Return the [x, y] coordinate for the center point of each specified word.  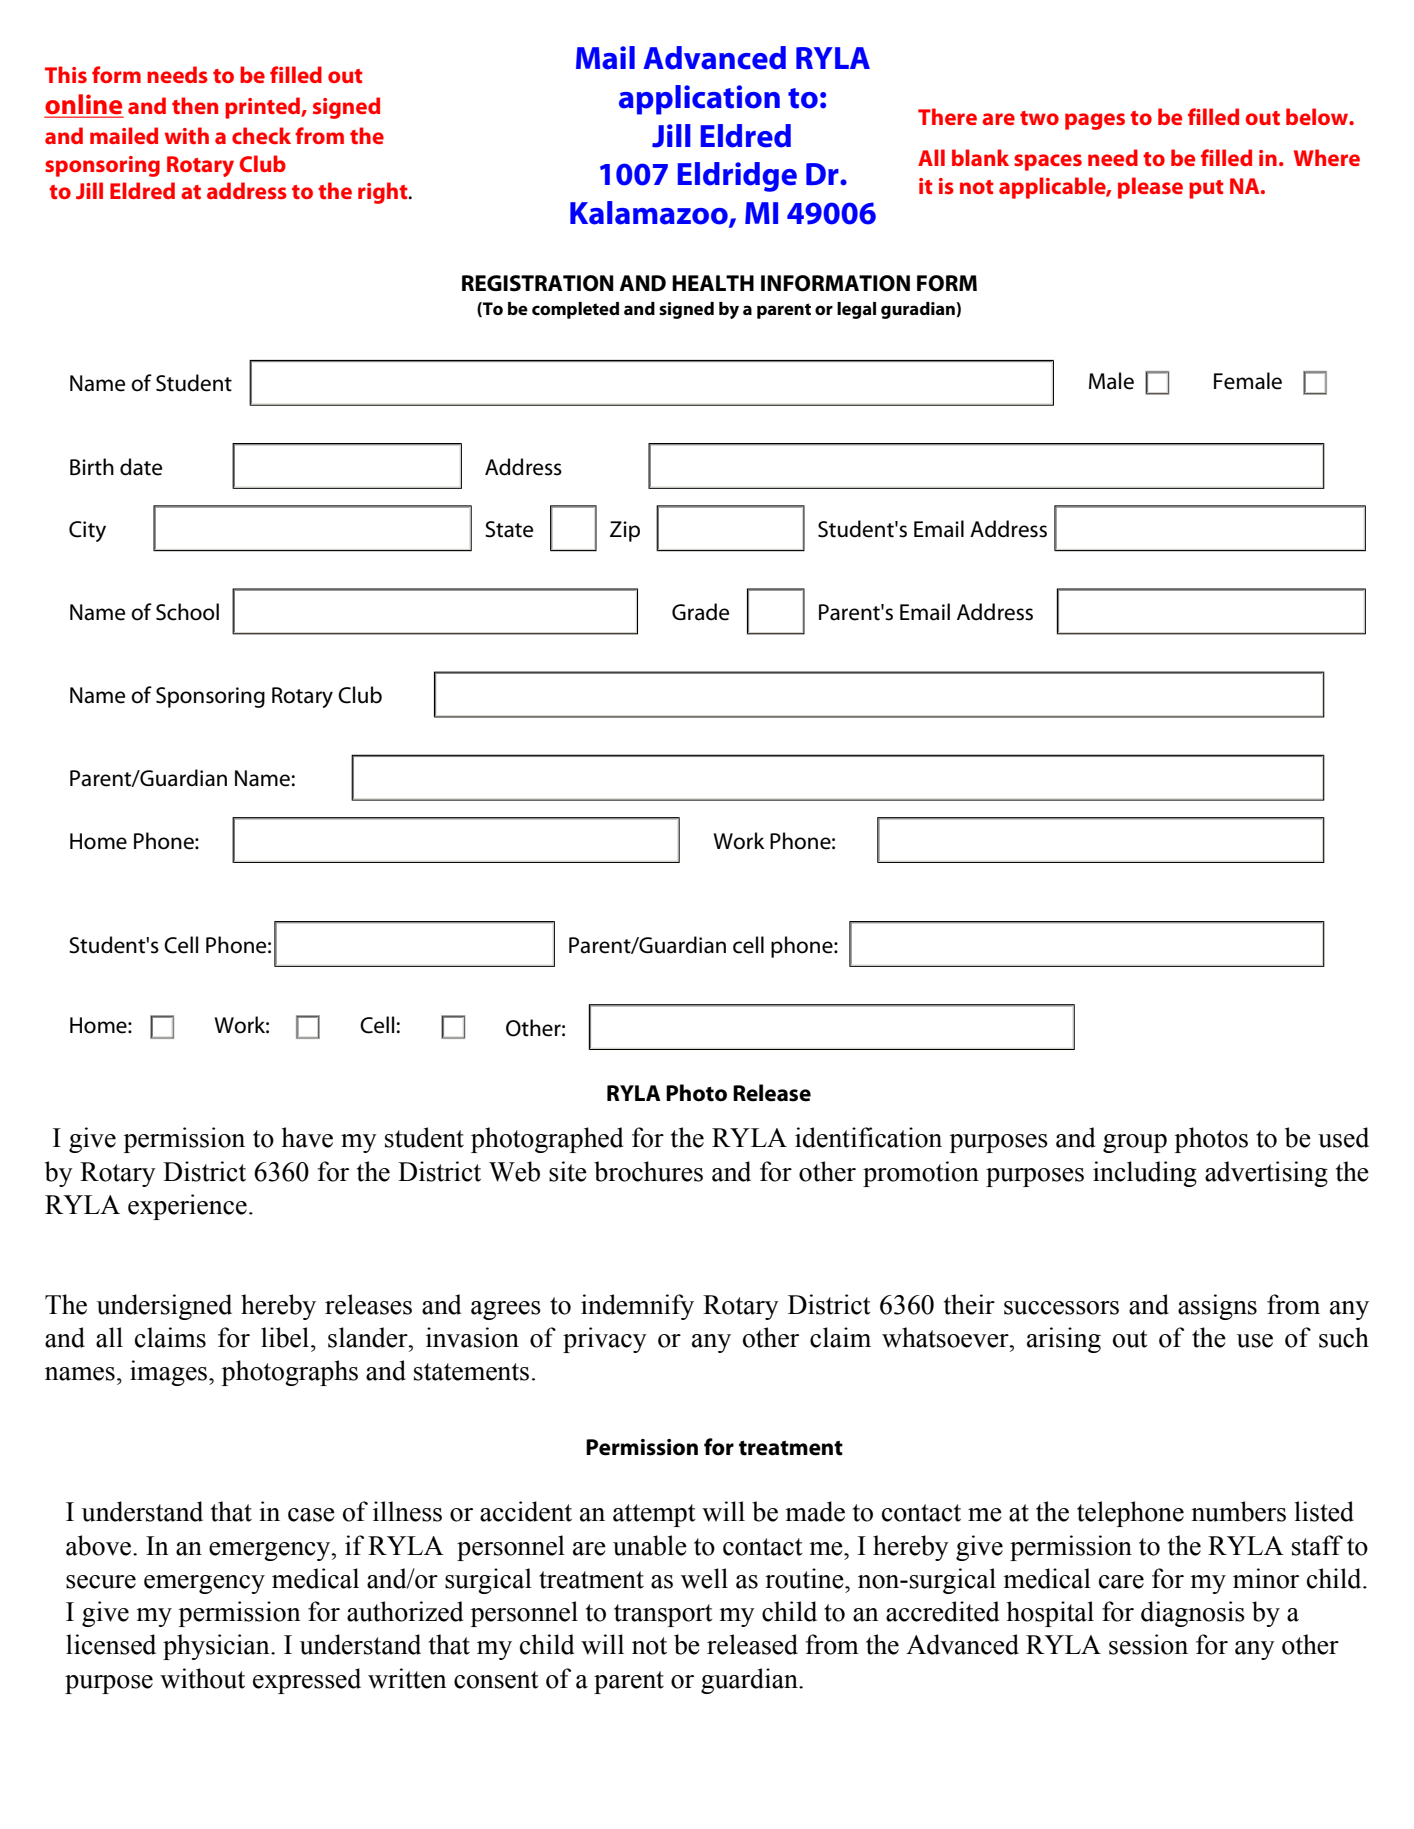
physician [217, 1647]
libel [286, 1337]
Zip [625, 531]
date [141, 467]
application [699, 100]
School [187, 612]
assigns [1217, 1307]
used [1343, 1137]
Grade [700, 612]
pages [1095, 121]
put [1206, 189]
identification [868, 1137]
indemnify [637, 1307]
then [195, 105]
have [307, 1137]
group [1135, 1143]
